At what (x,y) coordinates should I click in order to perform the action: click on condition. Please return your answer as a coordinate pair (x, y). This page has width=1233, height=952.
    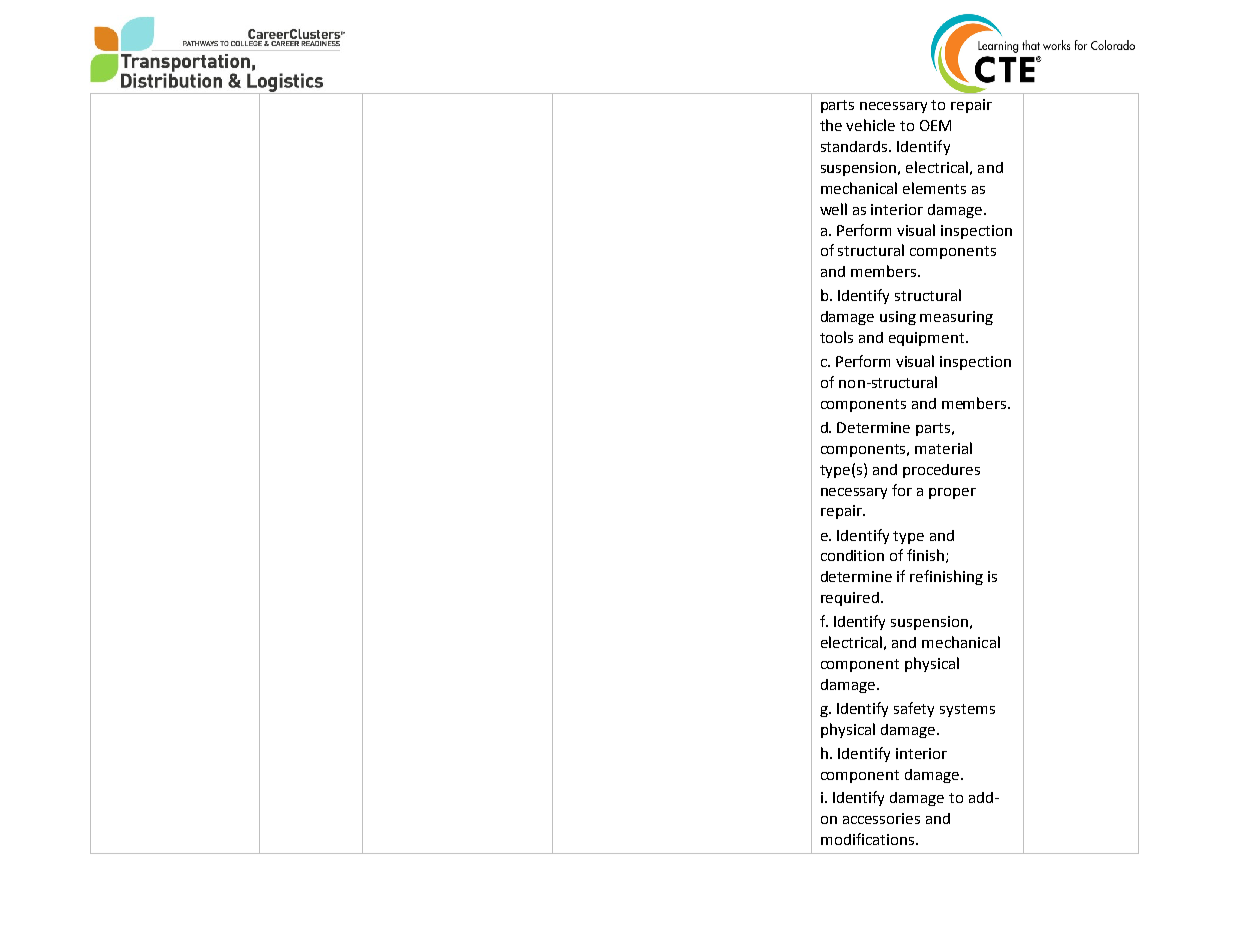
    Looking at the image, I should click on (852, 555).
